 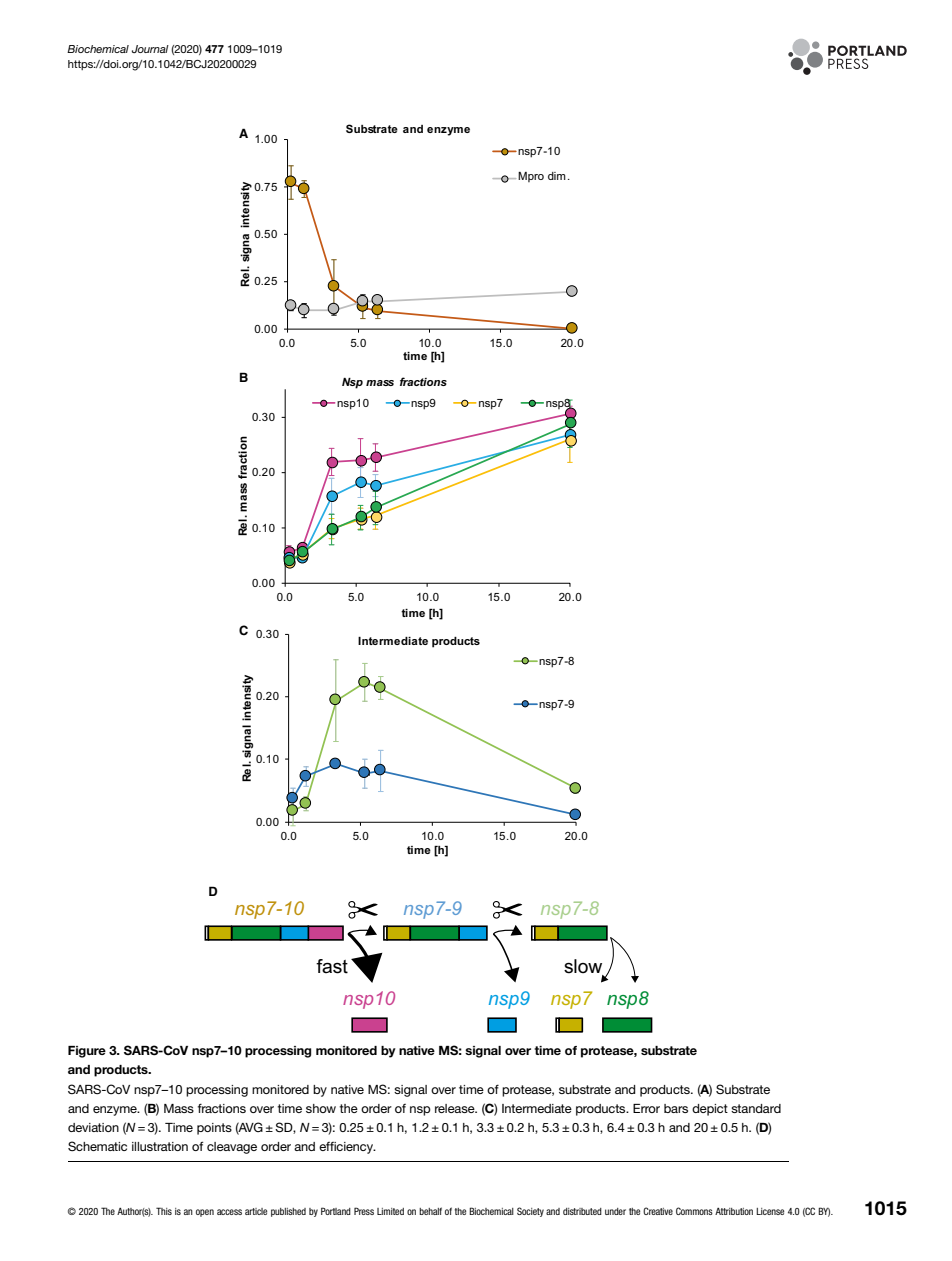 What do you see at coordinates (676, 1108) in the document?
I see `bars` at bounding box center [676, 1108].
